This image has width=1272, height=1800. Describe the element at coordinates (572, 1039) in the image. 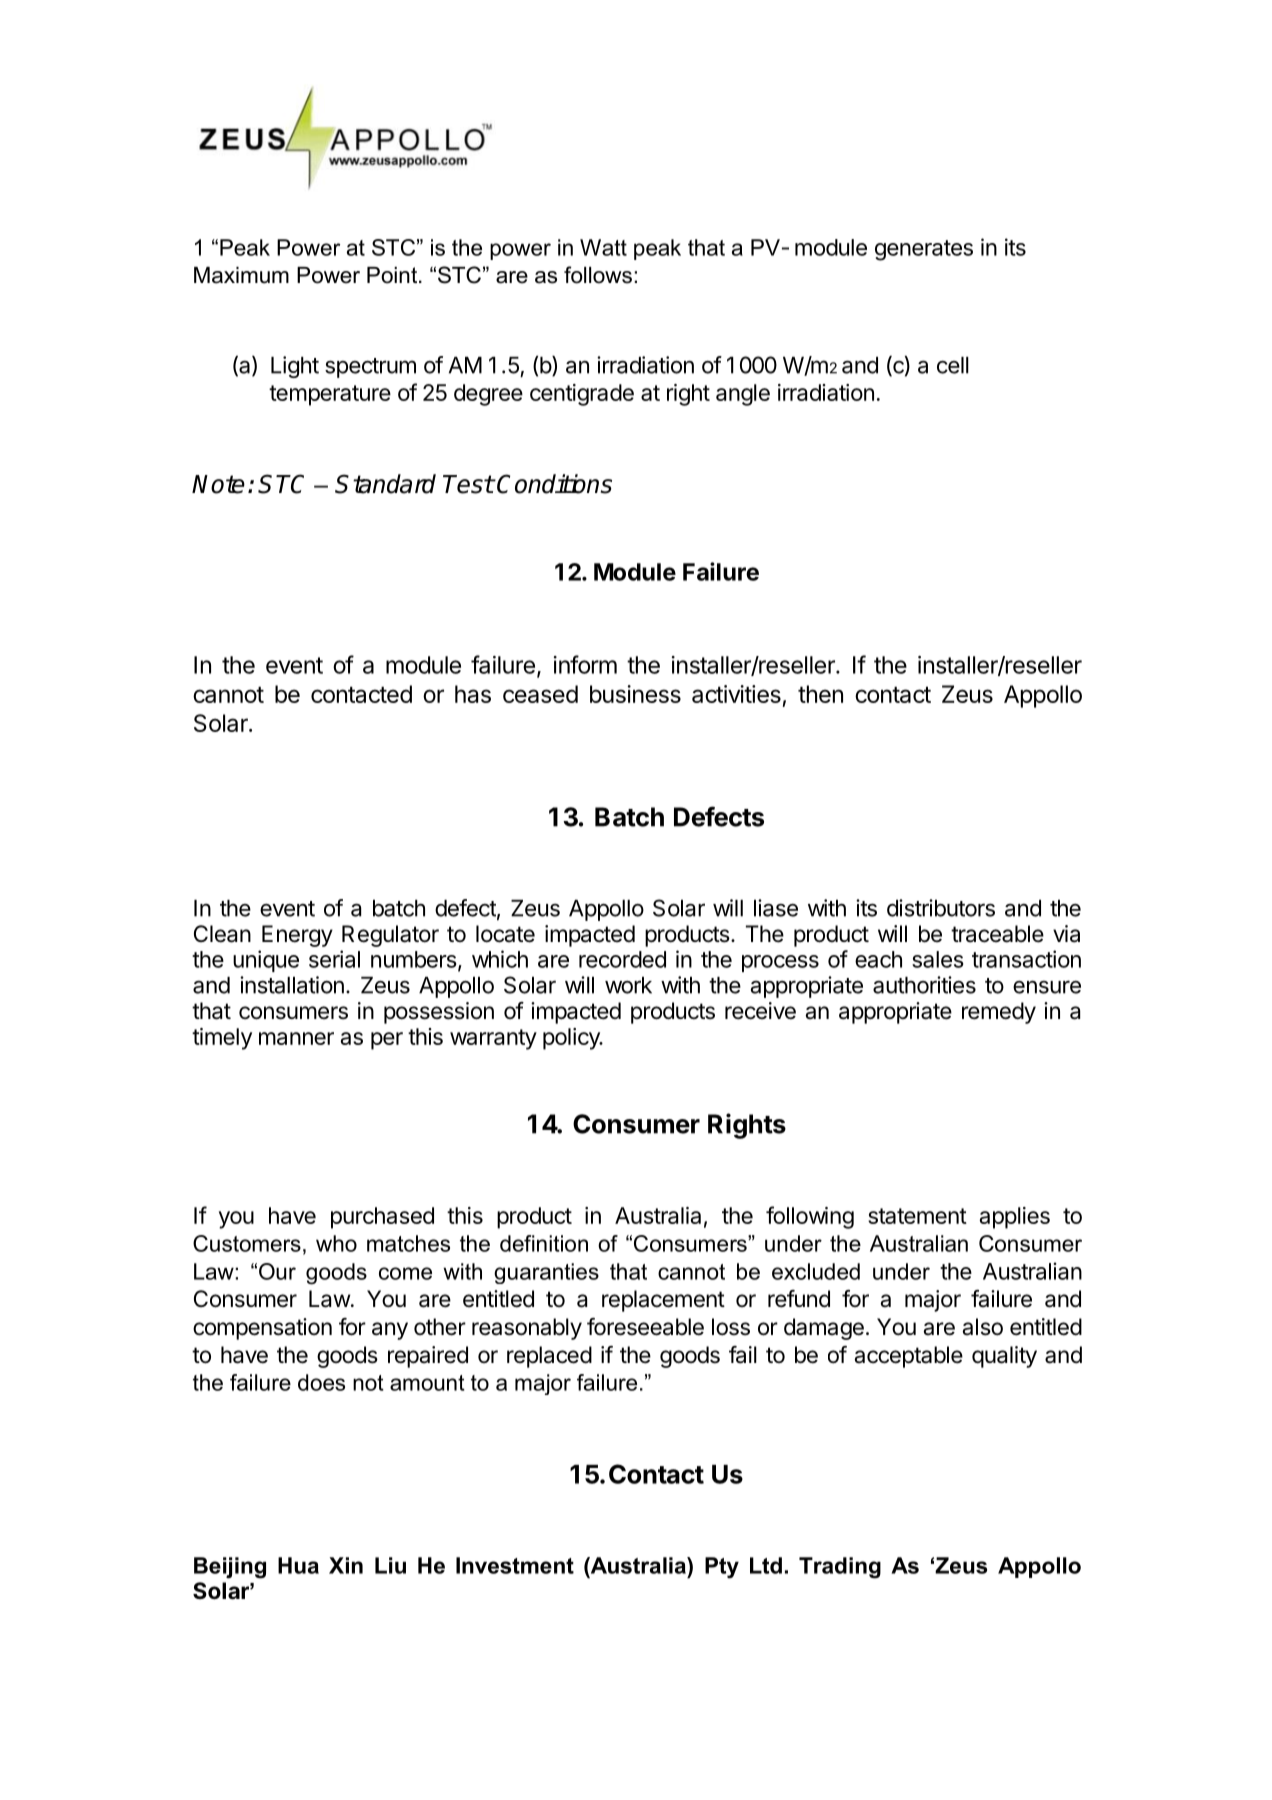

I see `policy` at that location.
